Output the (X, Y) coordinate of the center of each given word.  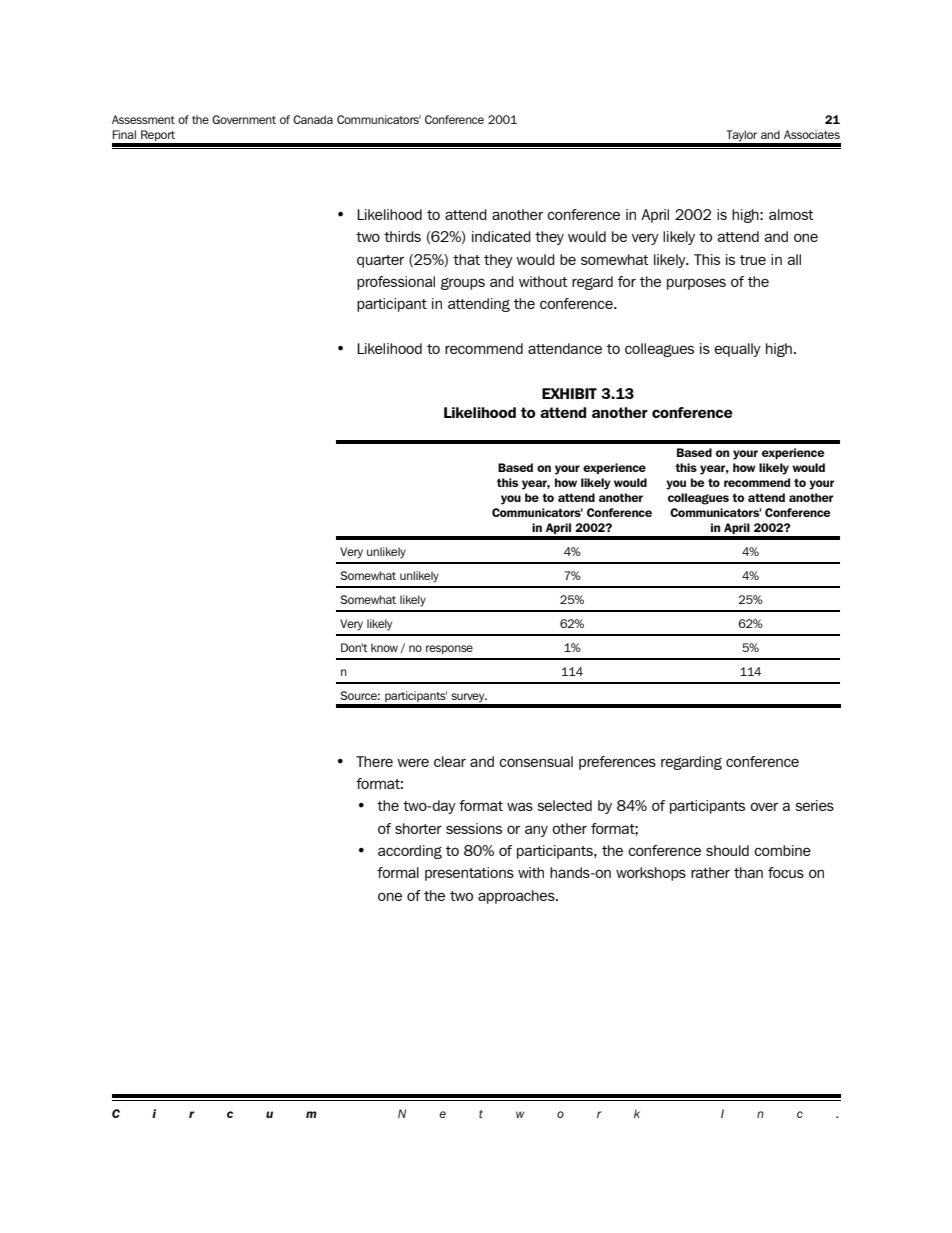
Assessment (143, 119)
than (748, 872)
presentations (469, 874)
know (386, 648)
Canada (313, 119)
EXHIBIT (569, 393)
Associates (812, 134)
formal (398, 872)
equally (737, 350)
